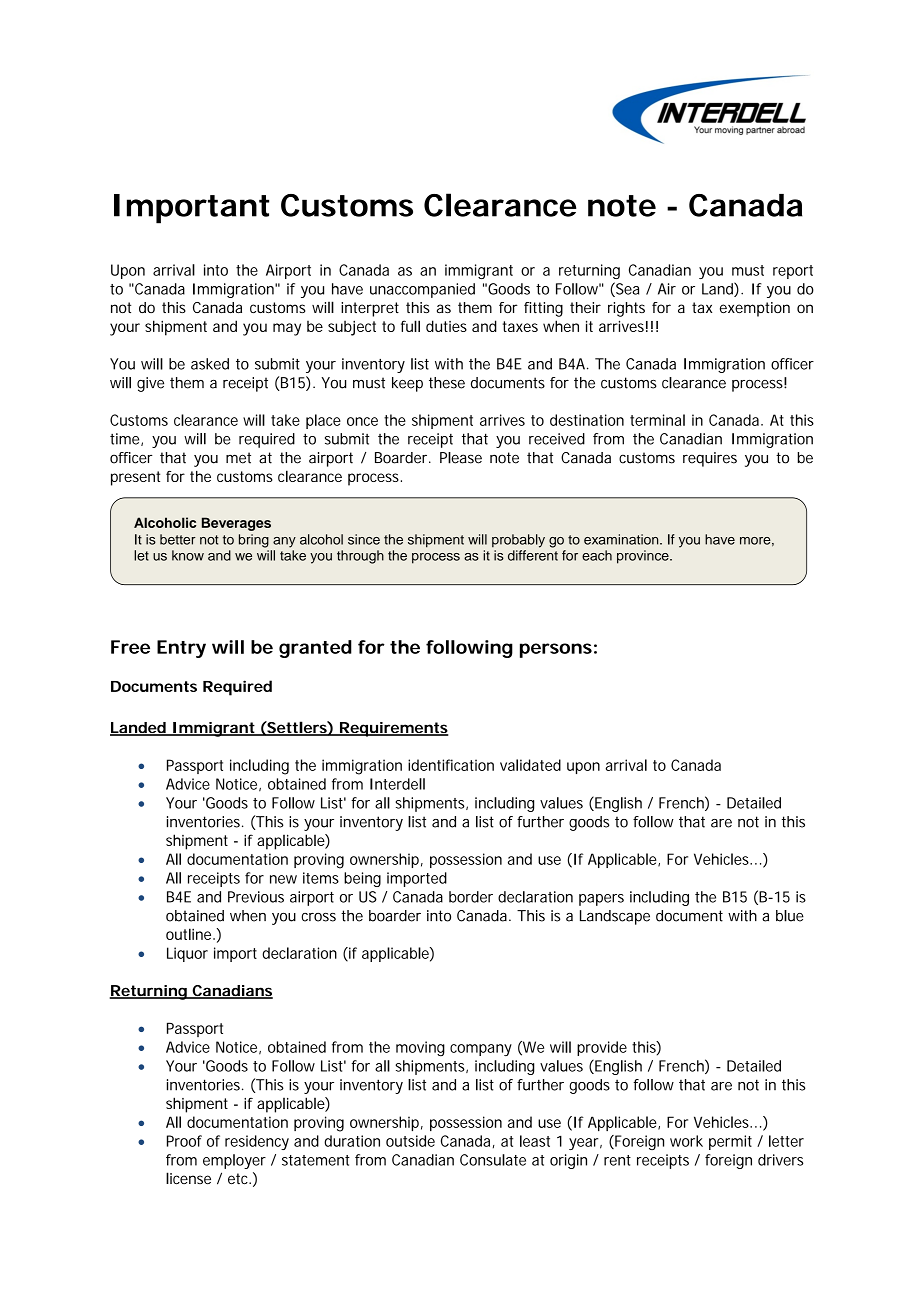 This document has width=924, height=1308. What do you see at coordinates (790, 916) in the document?
I see `blue` at bounding box center [790, 916].
